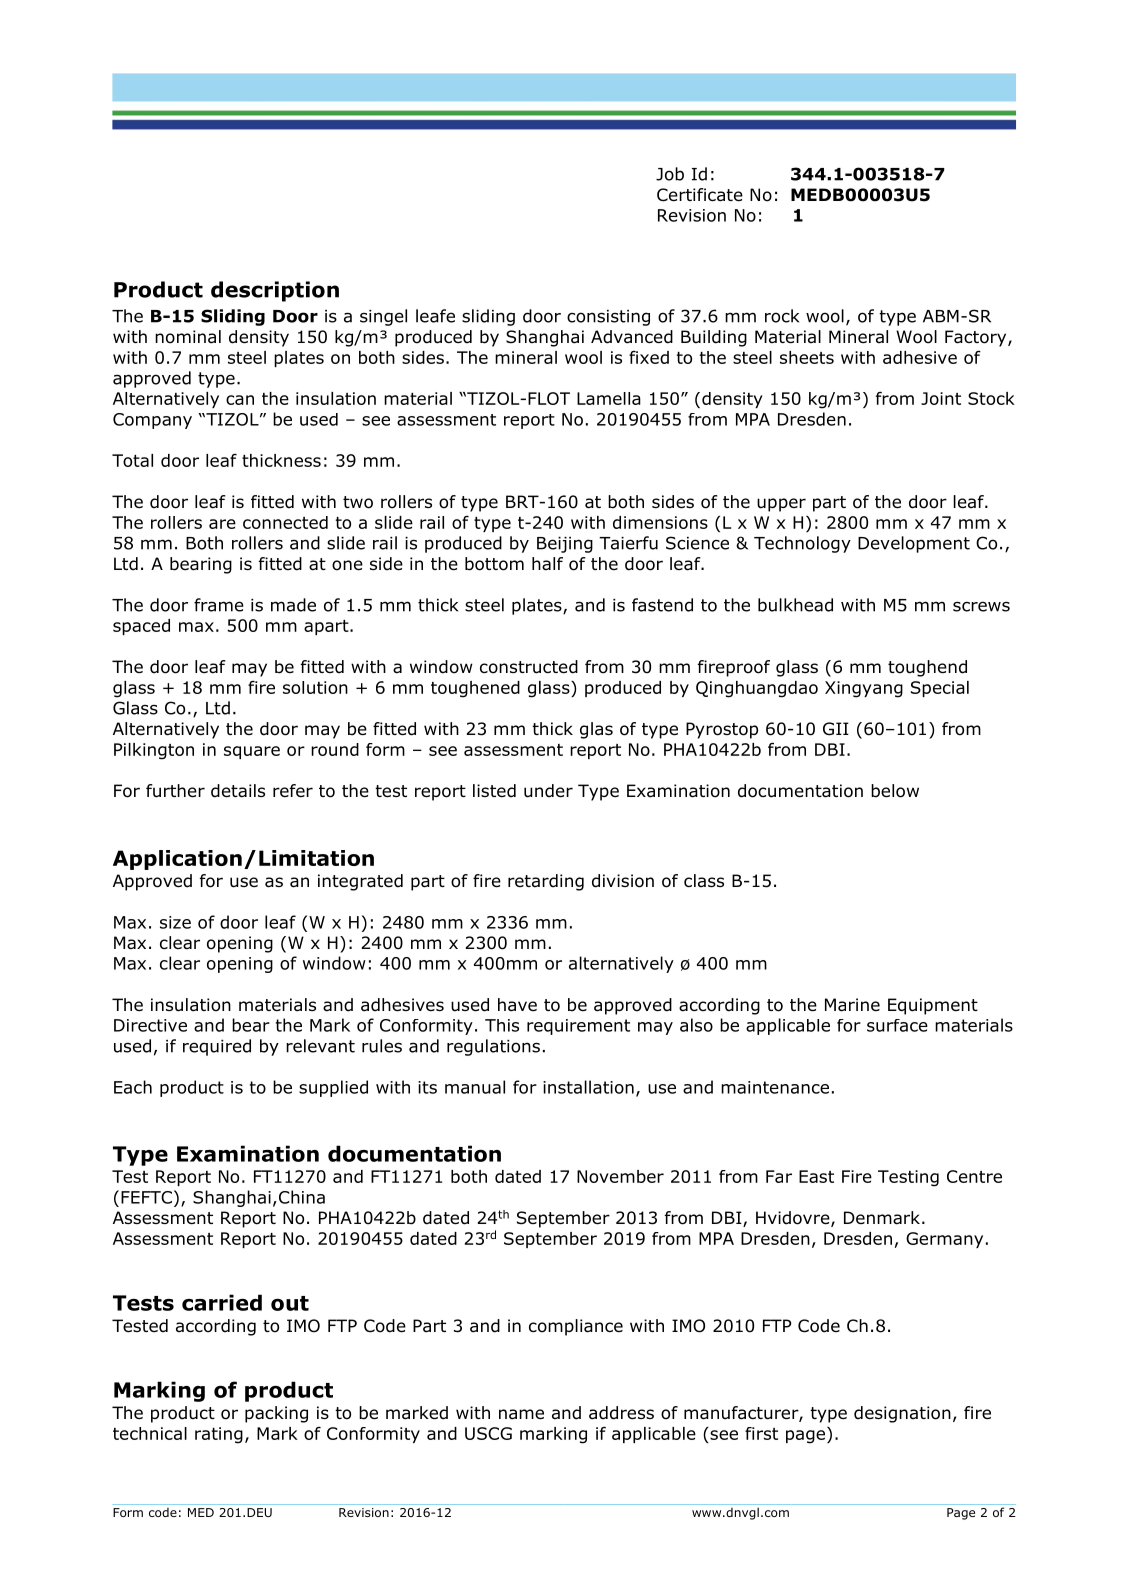 The image size is (1123, 1588). What do you see at coordinates (670, 174) in the page?
I see `Job` at bounding box center [670, 174].
